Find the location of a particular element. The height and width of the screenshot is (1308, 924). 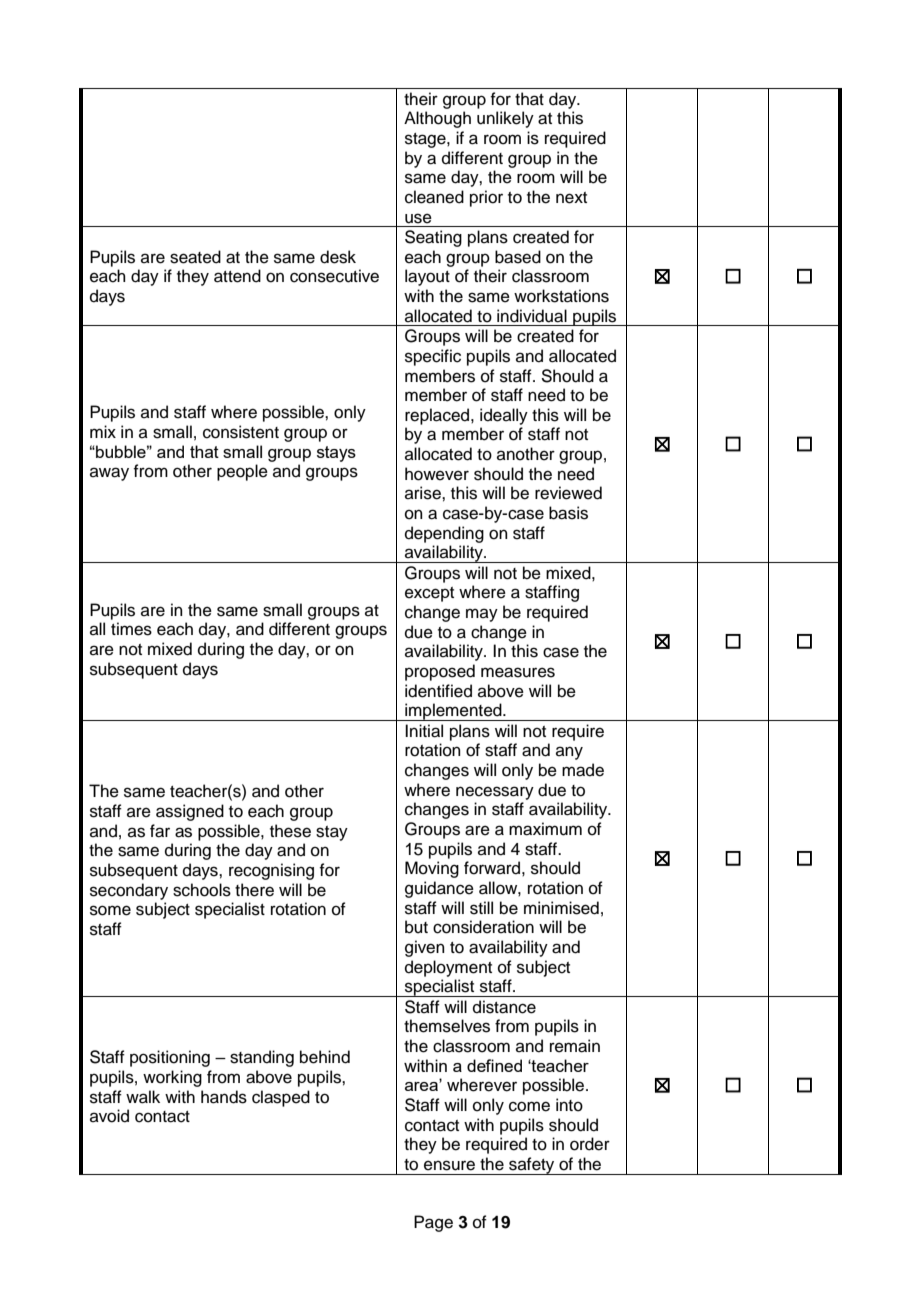

Page is located at coordinates (433, 1223).
